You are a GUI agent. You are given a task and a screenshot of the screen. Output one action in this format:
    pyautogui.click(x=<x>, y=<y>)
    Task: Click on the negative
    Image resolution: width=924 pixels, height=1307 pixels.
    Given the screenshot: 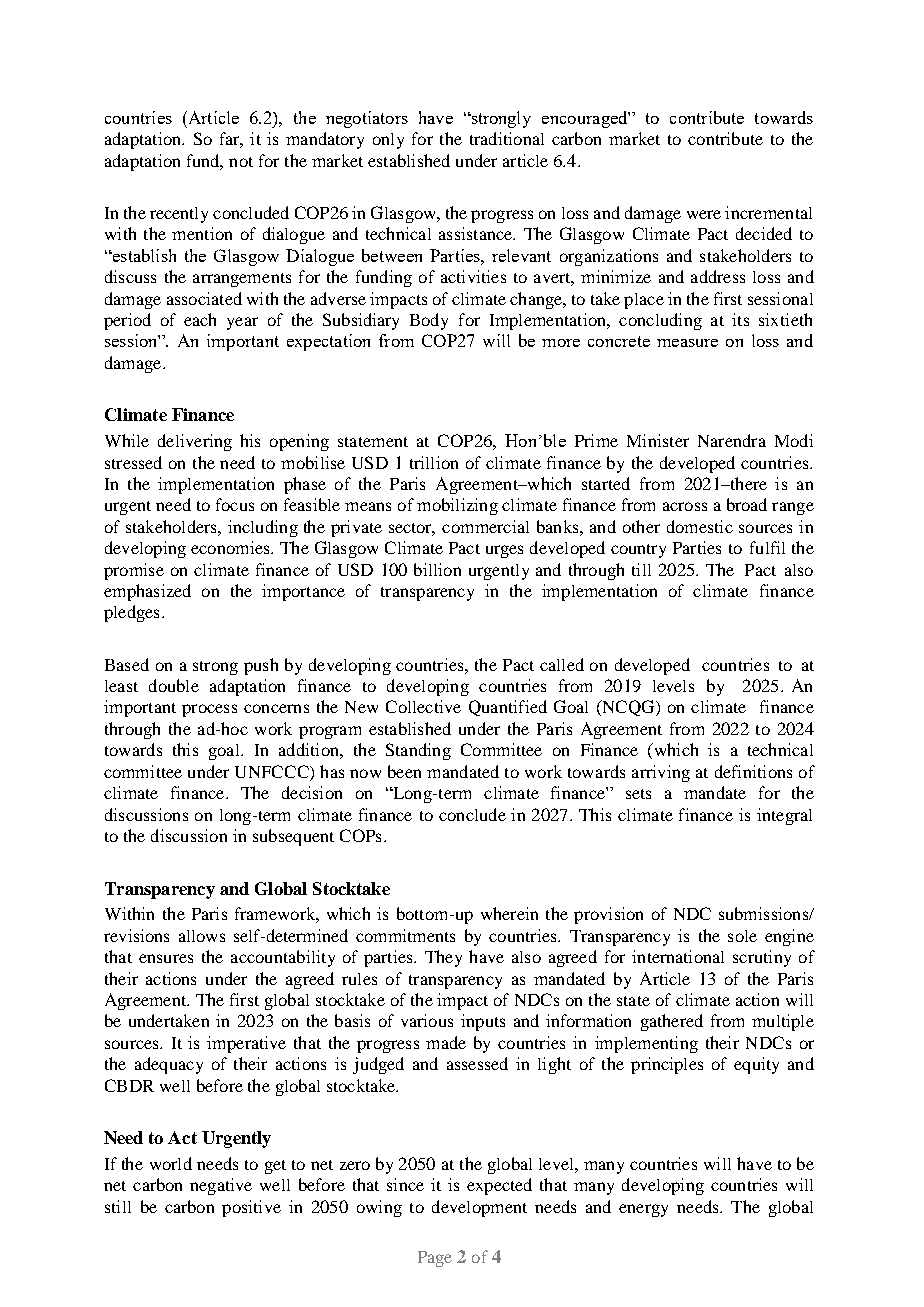 What is the action you would take?
    pyautogui.click(x=221, y=1186)
